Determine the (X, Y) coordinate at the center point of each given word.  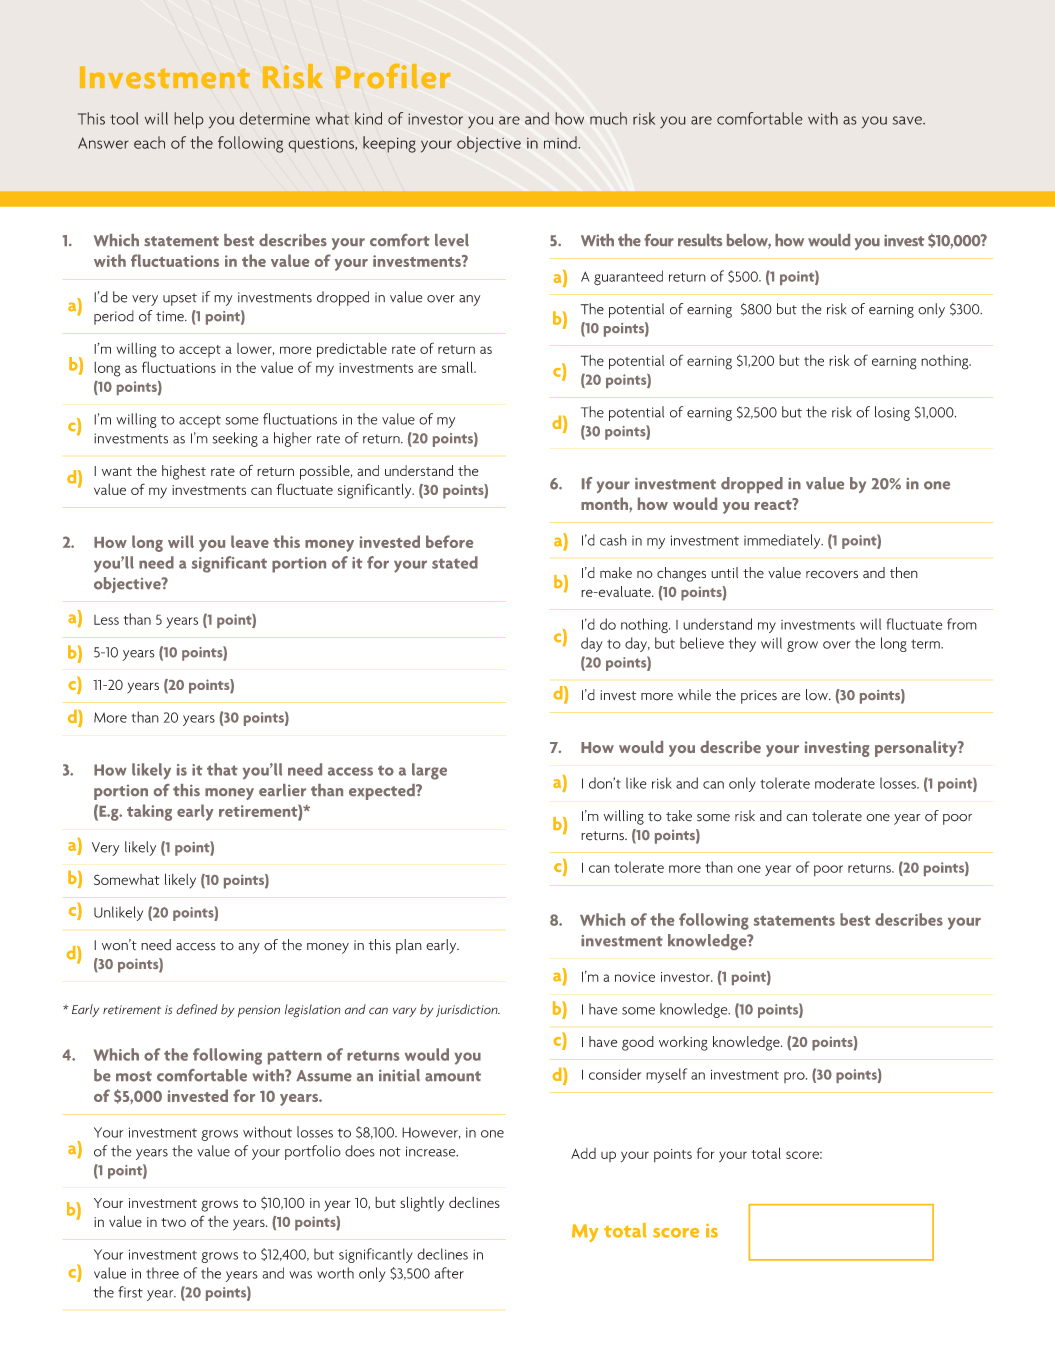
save (908, 120)
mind (561, 142)
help (189, 120)
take (679, 816)
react (774, 504)
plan (409, 946)
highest (184, 472)
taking (149, 812)
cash (613, 540)
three (162, 1273)
